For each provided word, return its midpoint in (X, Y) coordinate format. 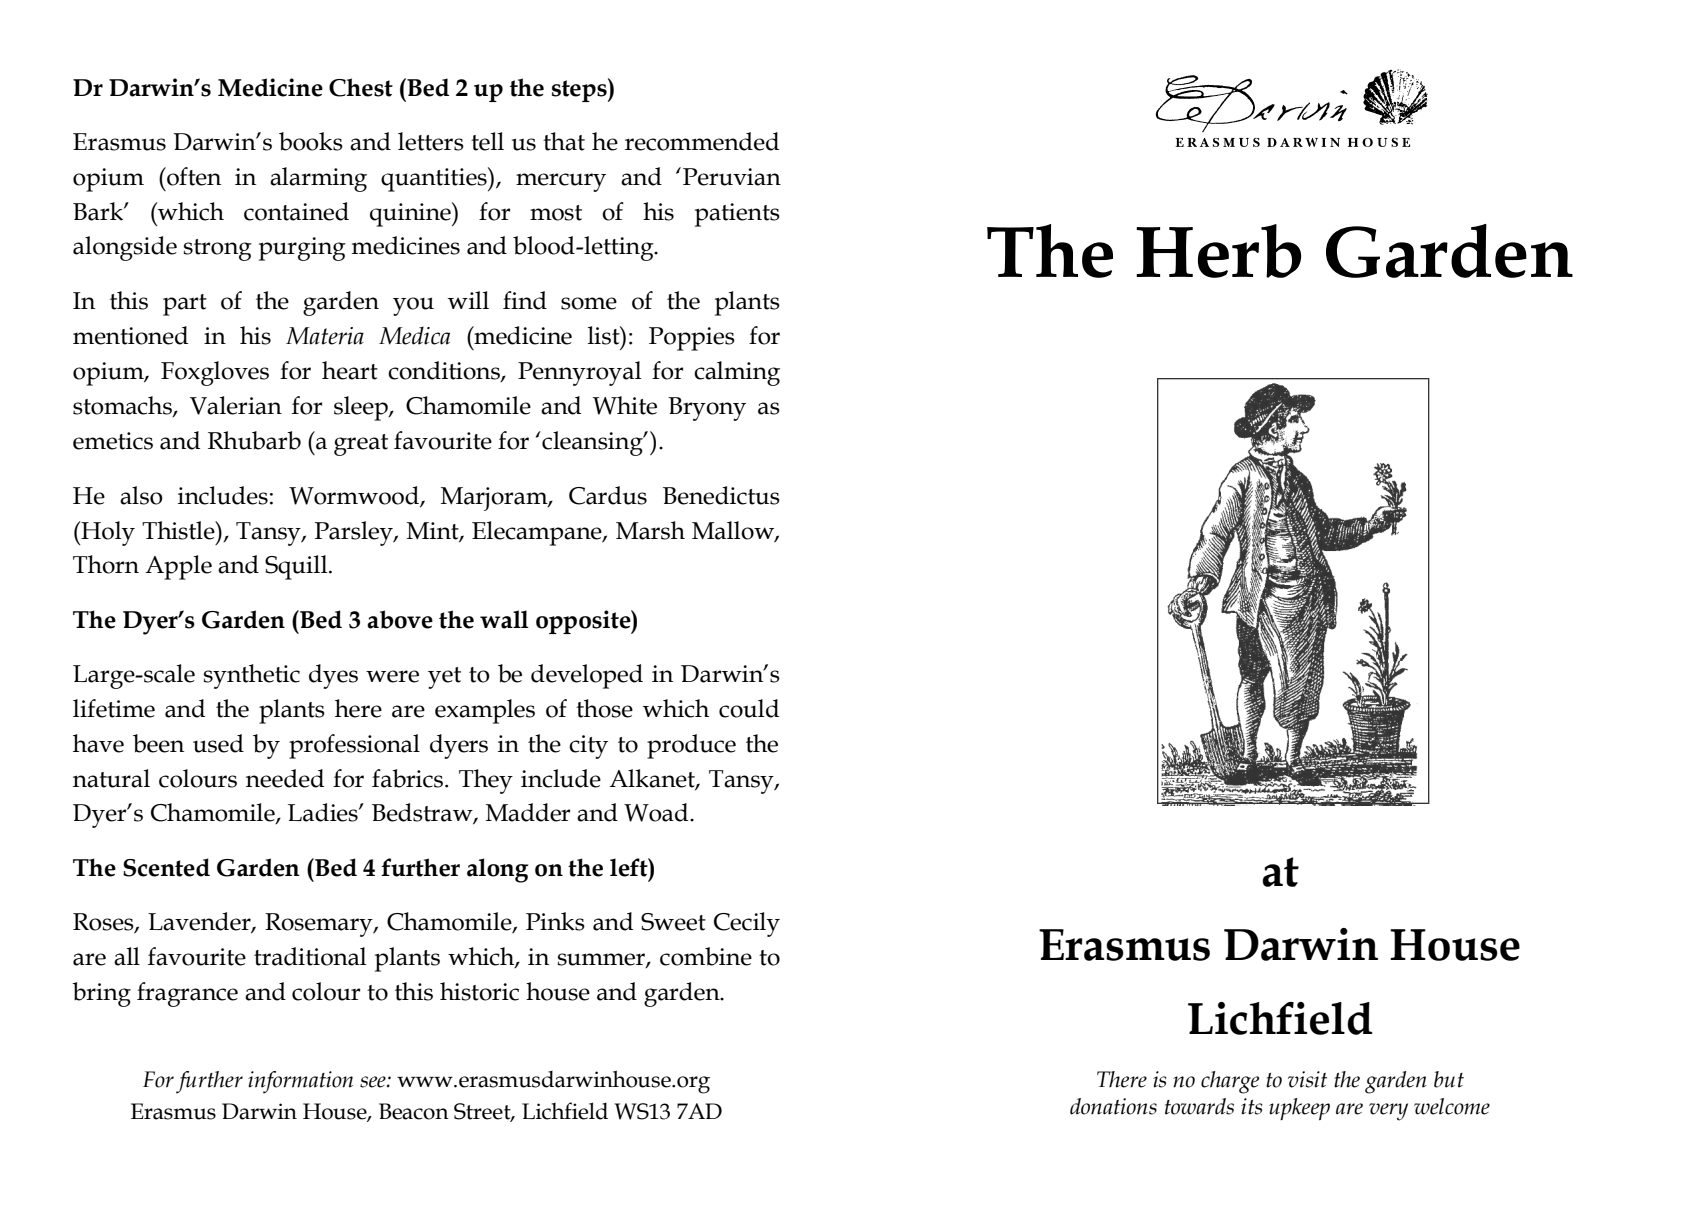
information (300, 1082)
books (311, 141)
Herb (1218, 251)
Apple (178, 567)
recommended (702, 141)
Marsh (650, 530)
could (749, 708)
